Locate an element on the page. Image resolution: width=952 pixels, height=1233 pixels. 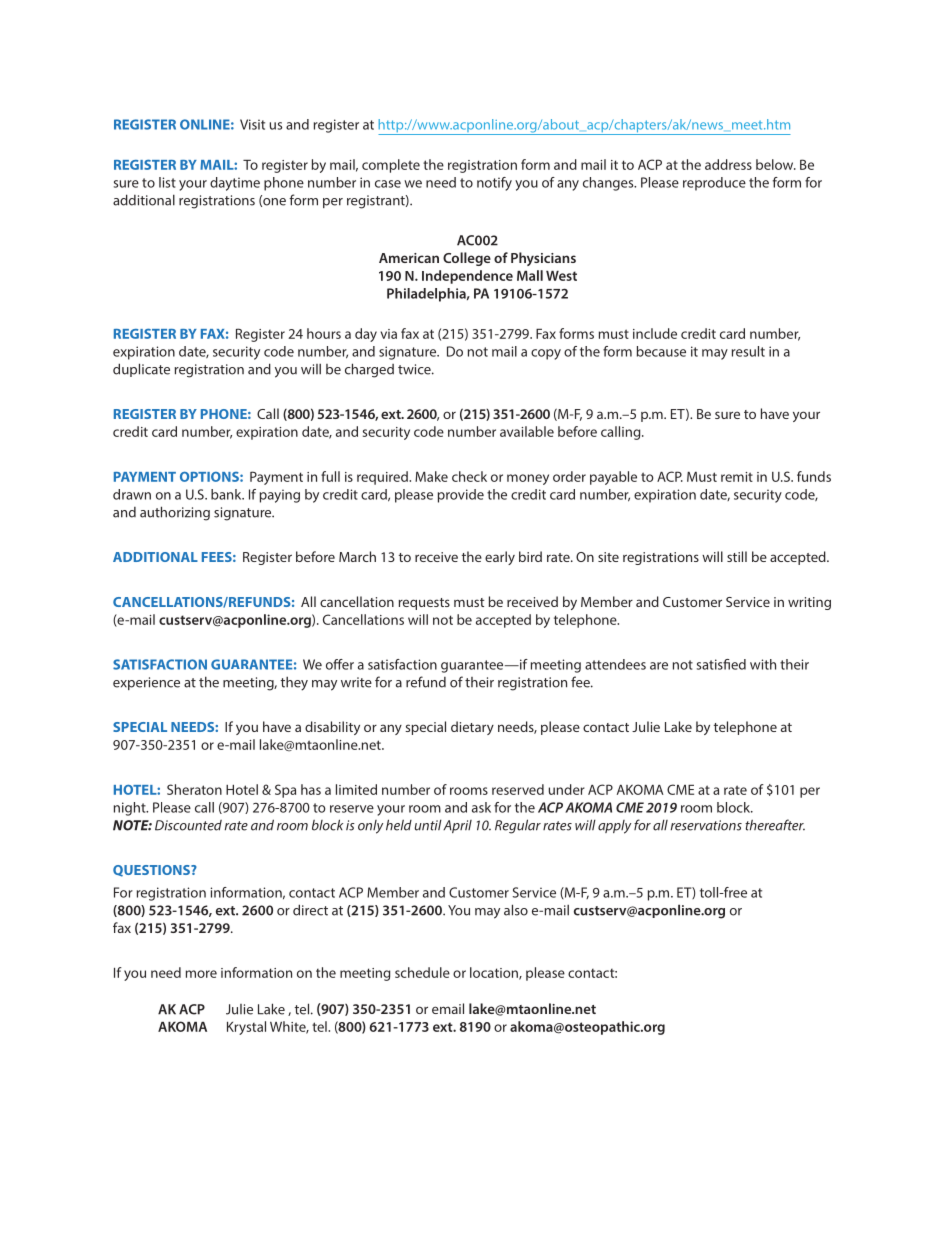
bank is located at coordinates (227, 494).
